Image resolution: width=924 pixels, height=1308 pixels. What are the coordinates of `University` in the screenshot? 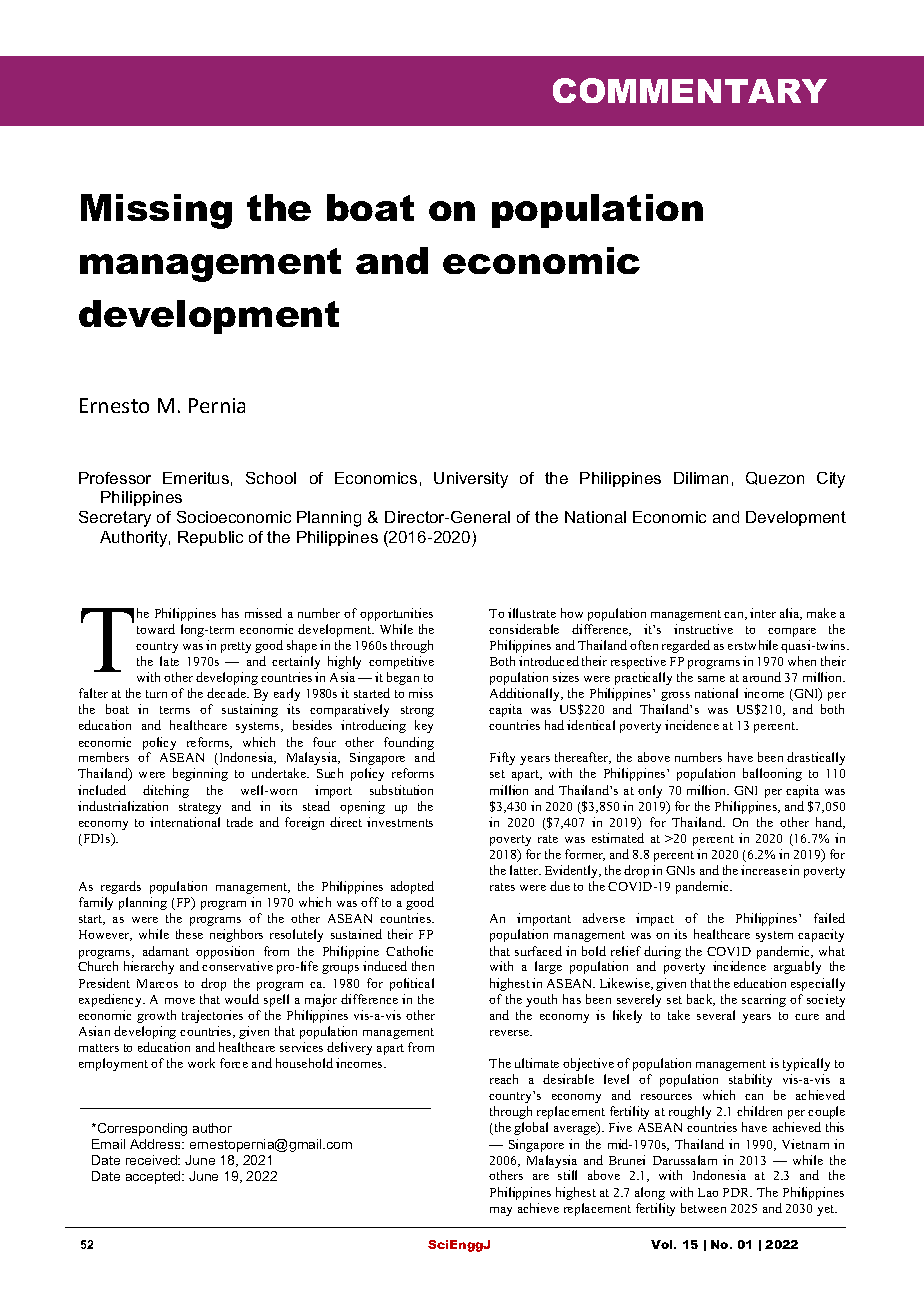 It's located at (471, 480).
